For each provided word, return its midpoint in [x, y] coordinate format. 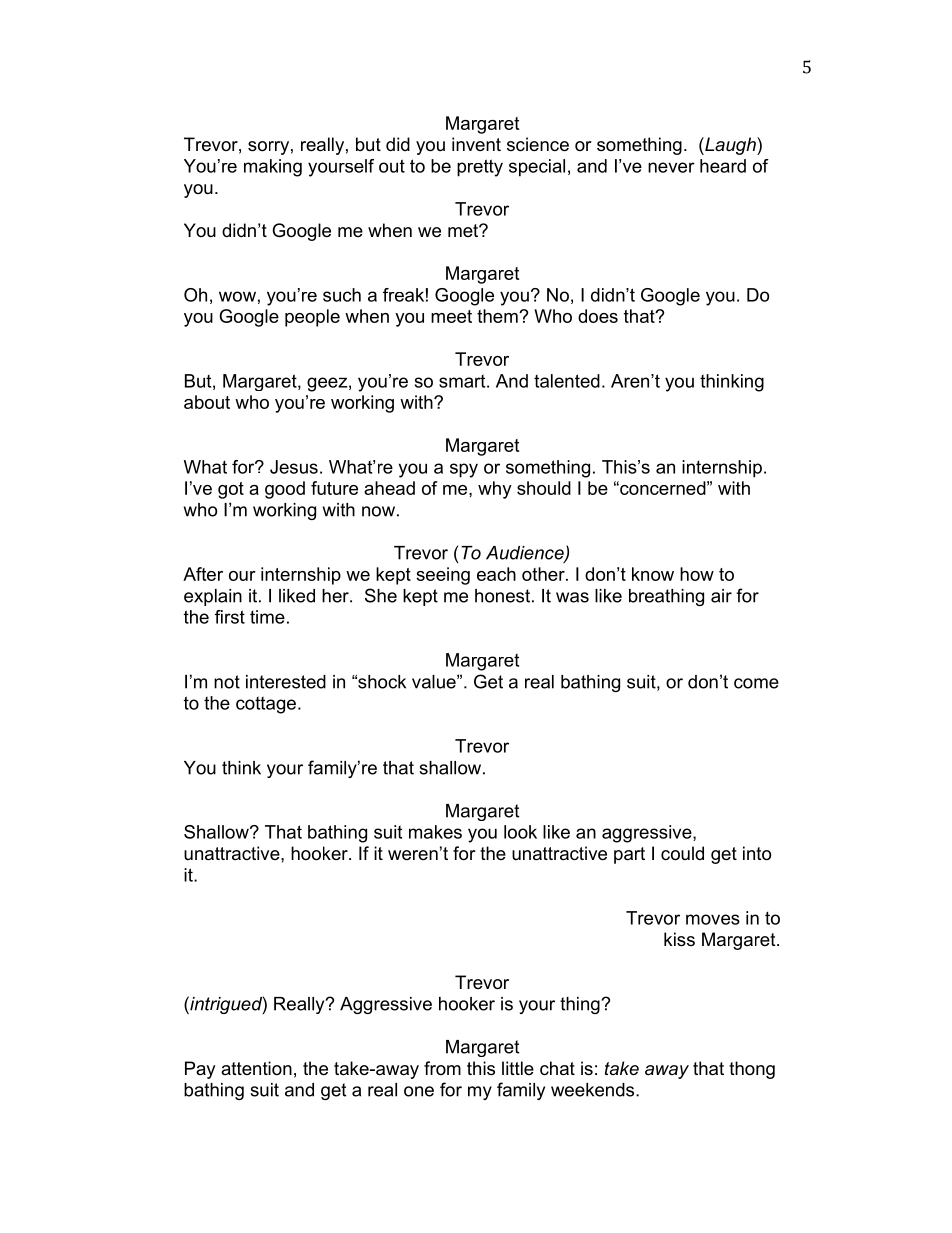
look [520, 832]
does [598, 316]
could [682, 853]
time [267, 617]
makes [435, 832]
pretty [480, 168]
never [671, 167]
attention [256, 1068]
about [207, 402]
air [721, 596]
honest [502, 596]
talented [567, 381]
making [273, 168]
